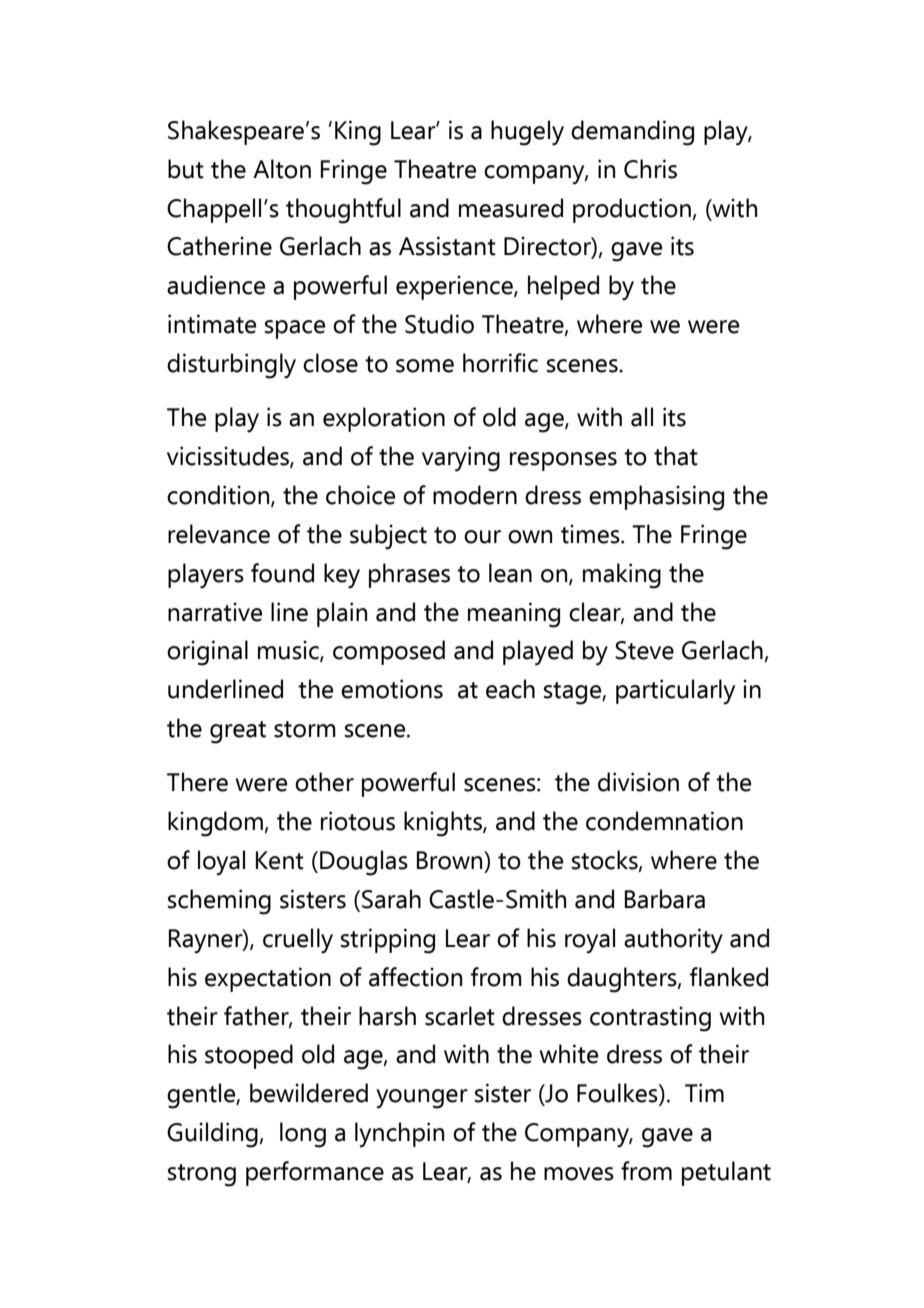  Describe the element at coordinates (664, 821) in the document. I see `condemnation` at that location.
